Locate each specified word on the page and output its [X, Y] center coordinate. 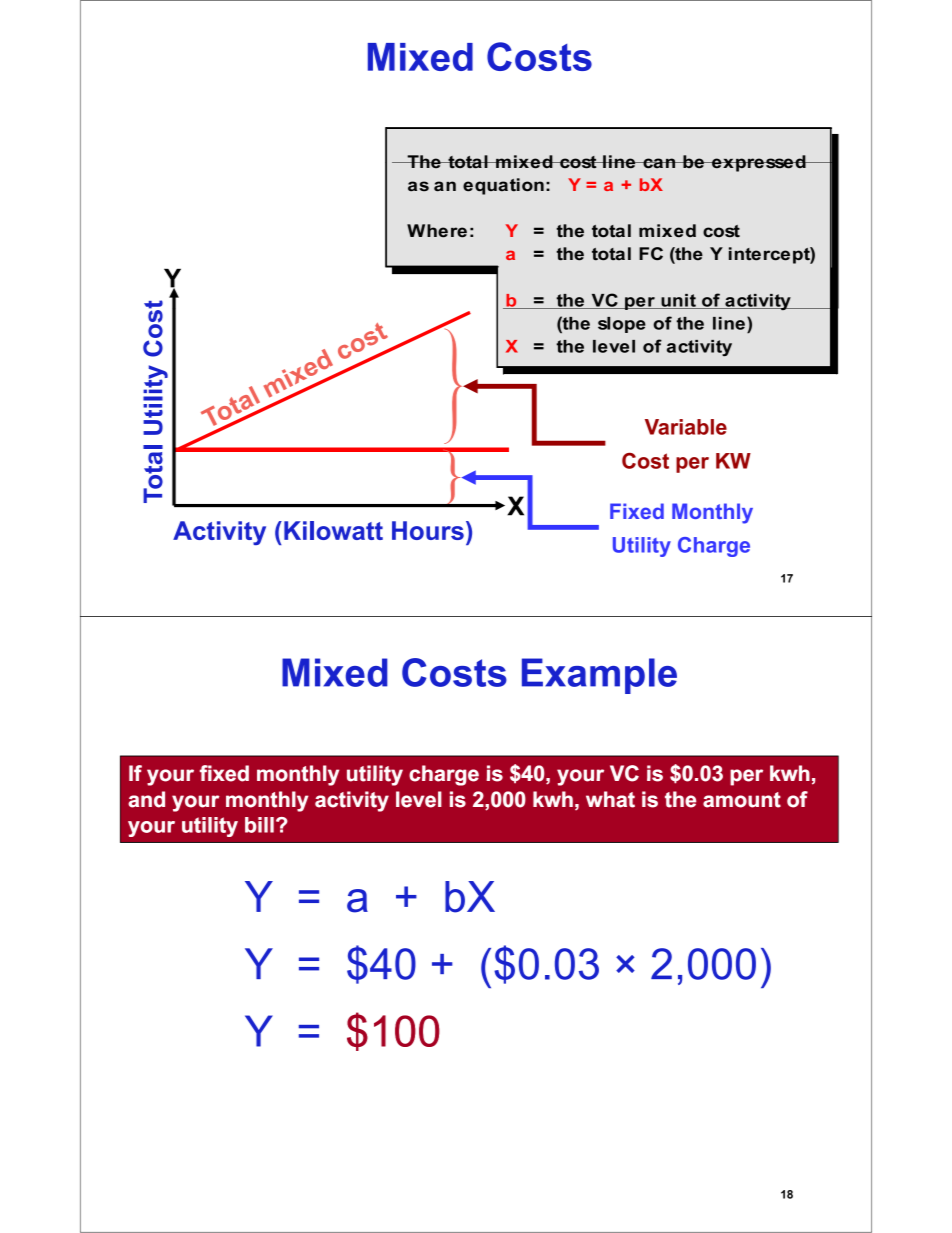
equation [503, 186]
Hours [428, 530]
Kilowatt [333, 530]
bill [259, 825]
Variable [686, 427]
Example [599, 676]
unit [678, 301]
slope [622, 325]
